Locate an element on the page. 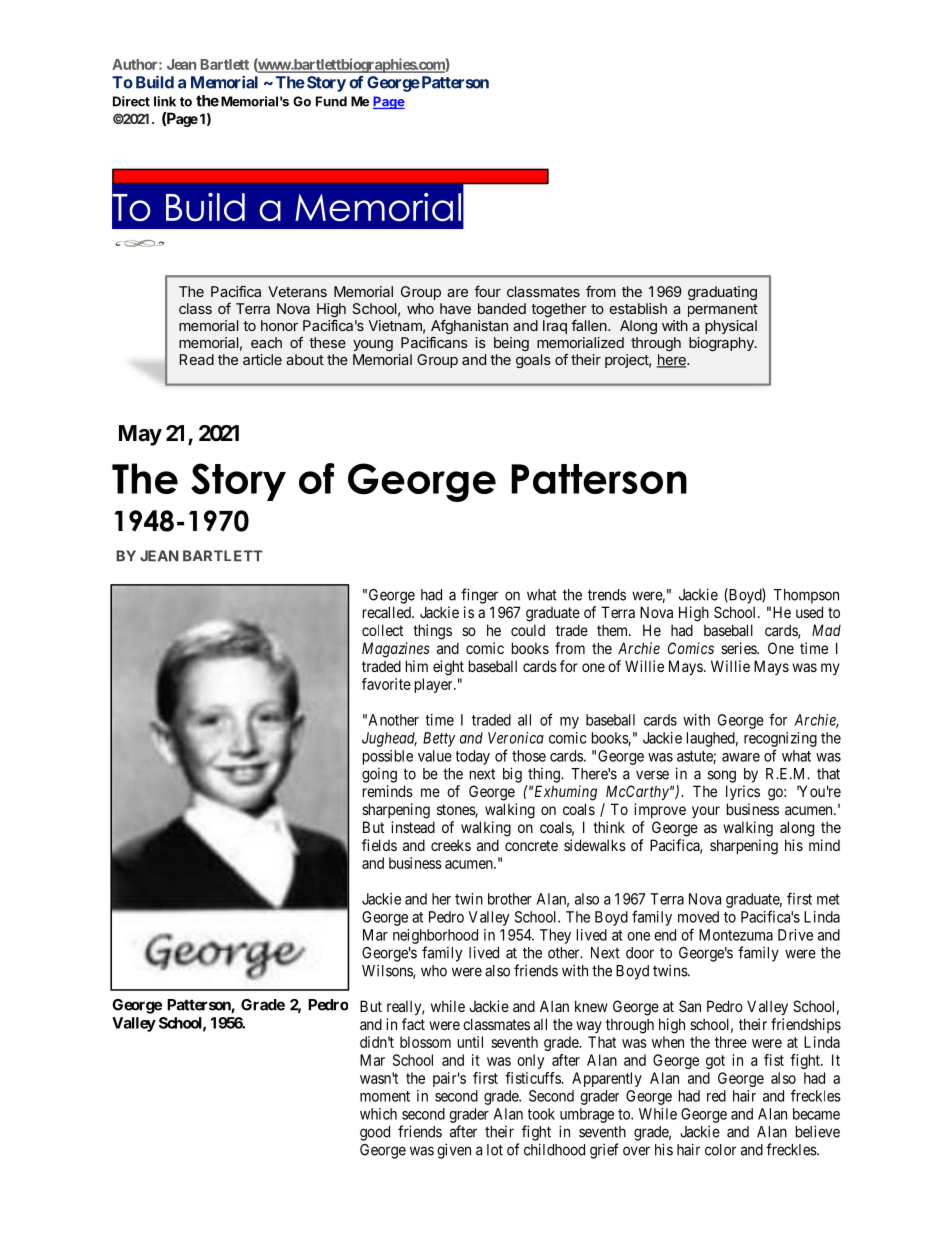 This image has width=952, height=1233. series is located at coordinates (739, 648).
